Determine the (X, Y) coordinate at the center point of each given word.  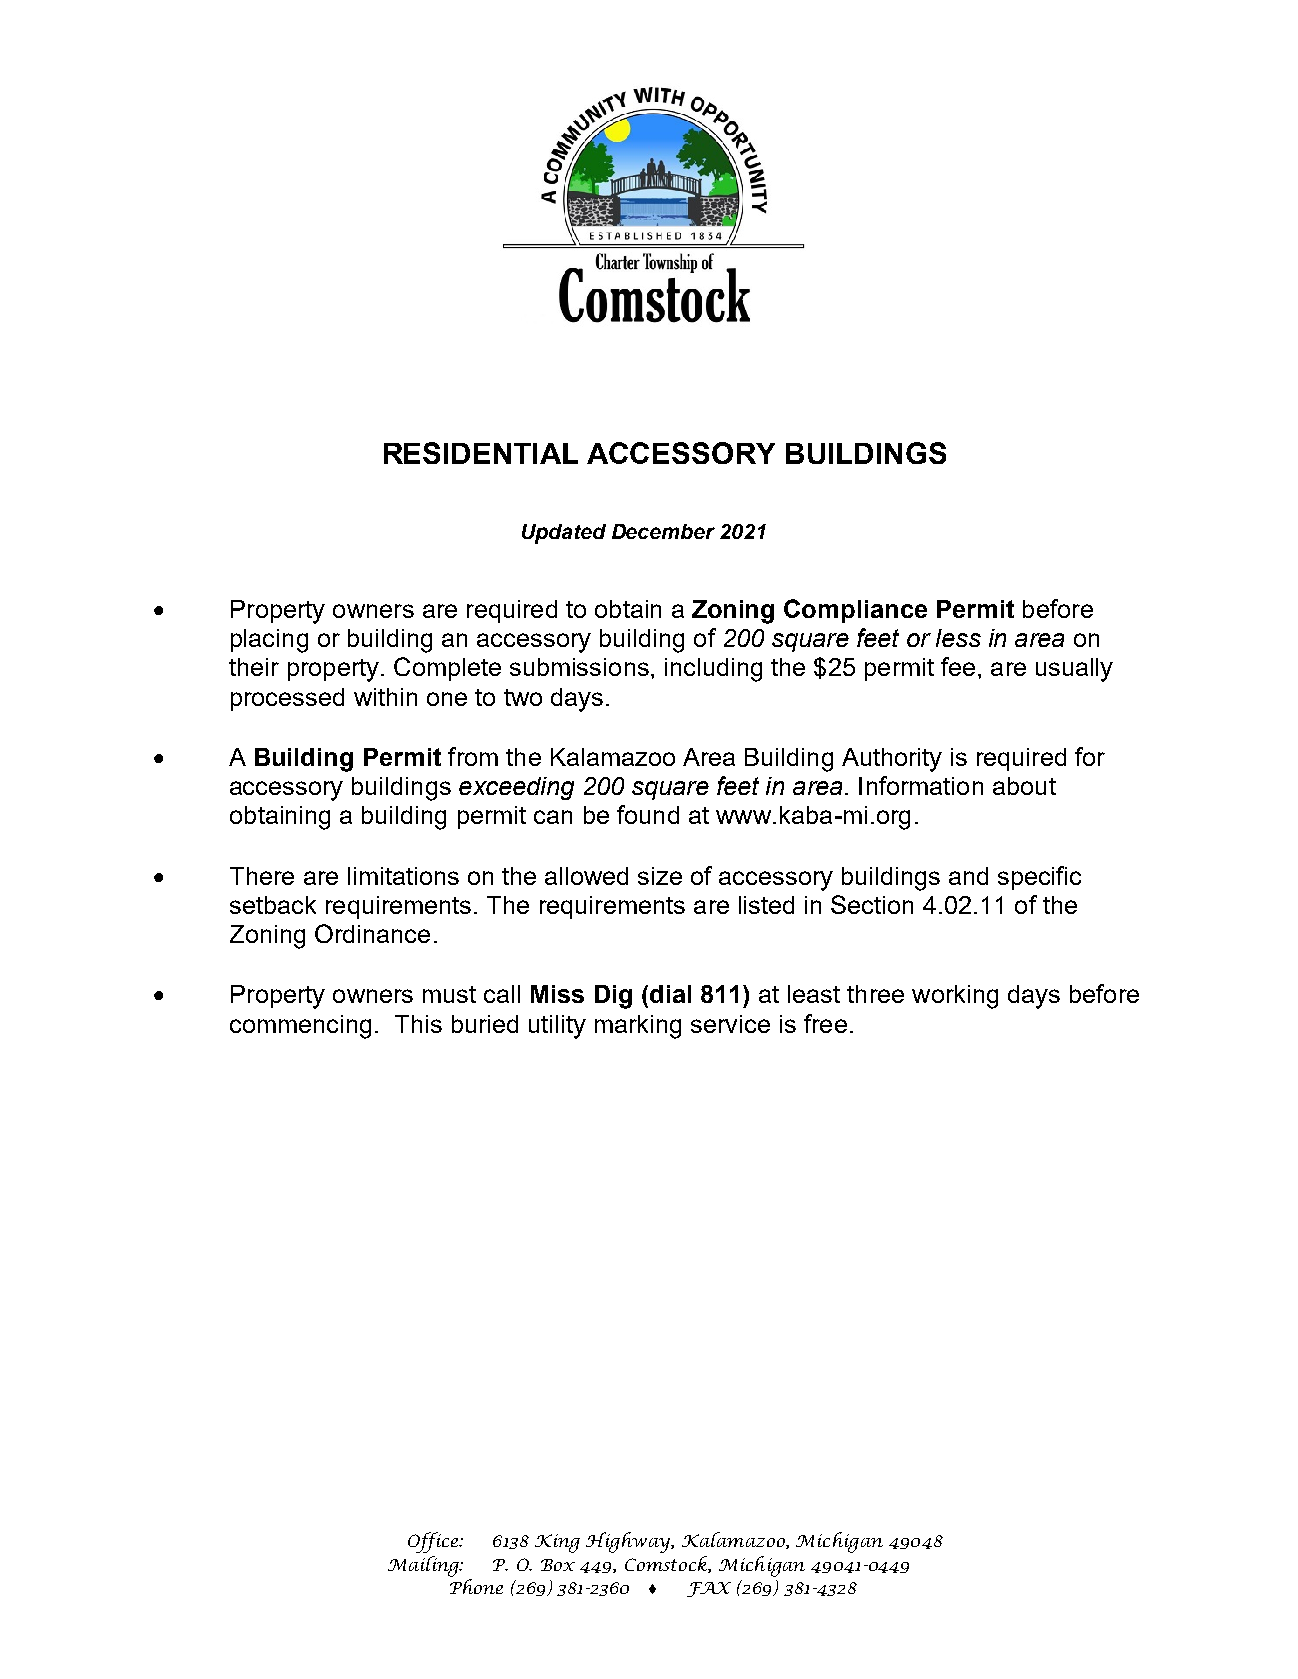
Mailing (425, 1566)
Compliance (855, 611)
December (663, 531)
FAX (709, 1589)
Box (558, 1565)
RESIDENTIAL (481, 453)
